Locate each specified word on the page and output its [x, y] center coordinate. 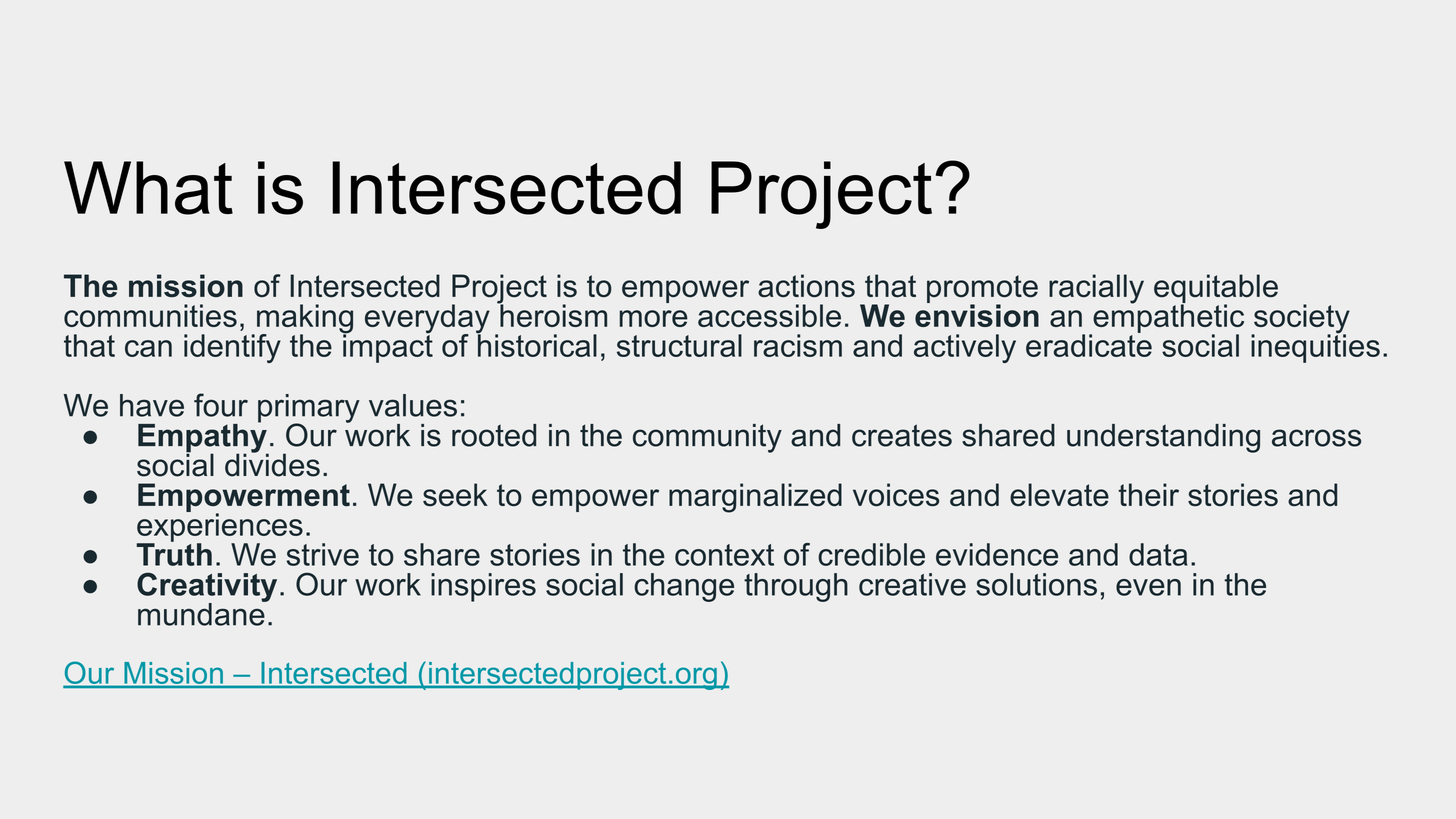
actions [806, 286]
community [707, 438]
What [148, 188]
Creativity [207, 588]
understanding [1163, 438]
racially [1096, 289]
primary [309, 409]
